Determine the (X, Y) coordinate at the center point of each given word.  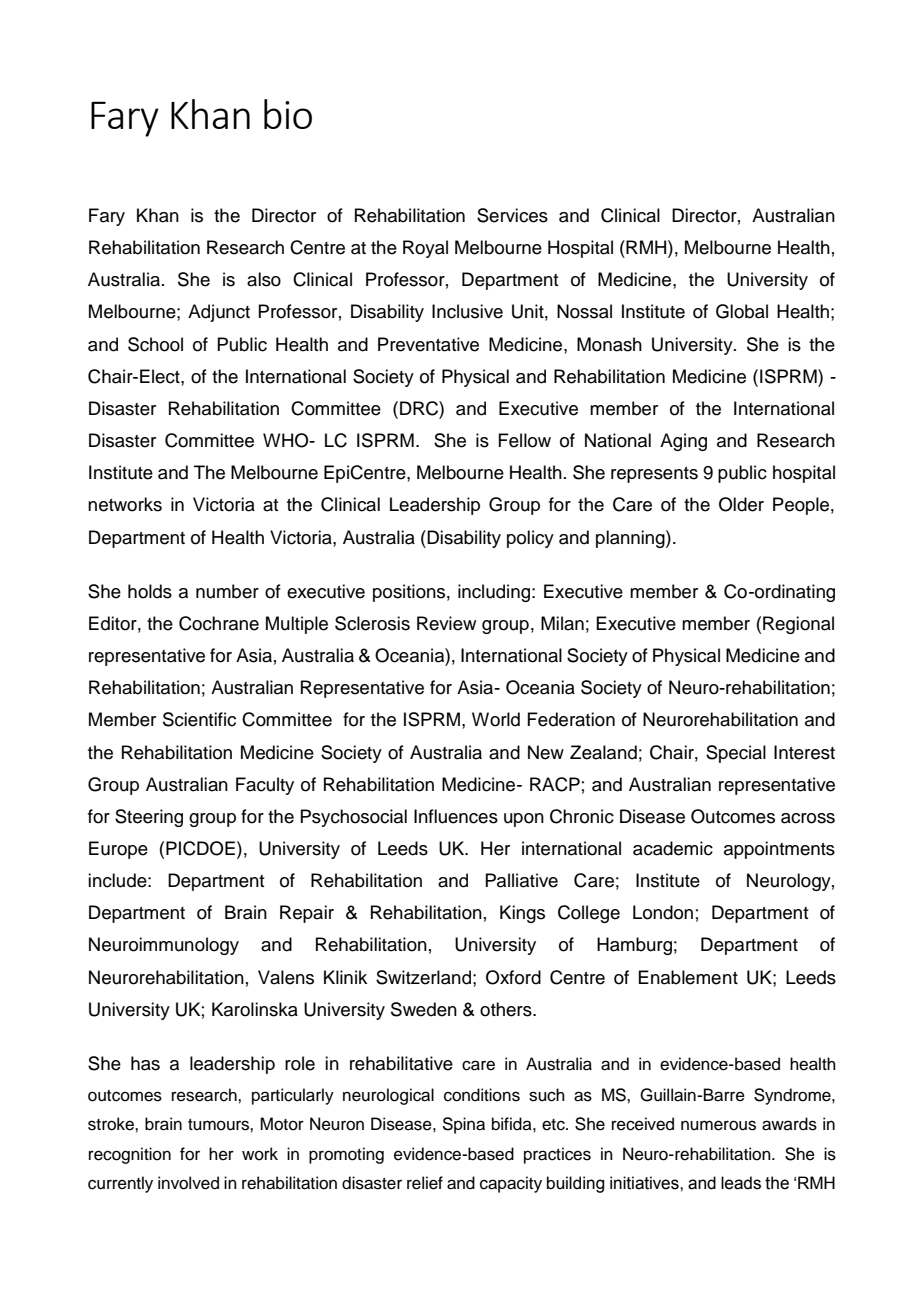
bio (288, 114)
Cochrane (219, 623)
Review (446, 623)
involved (188, 1183)
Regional (798, 625)
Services (512, 215)
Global (742, 311)
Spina (463, 1125)
